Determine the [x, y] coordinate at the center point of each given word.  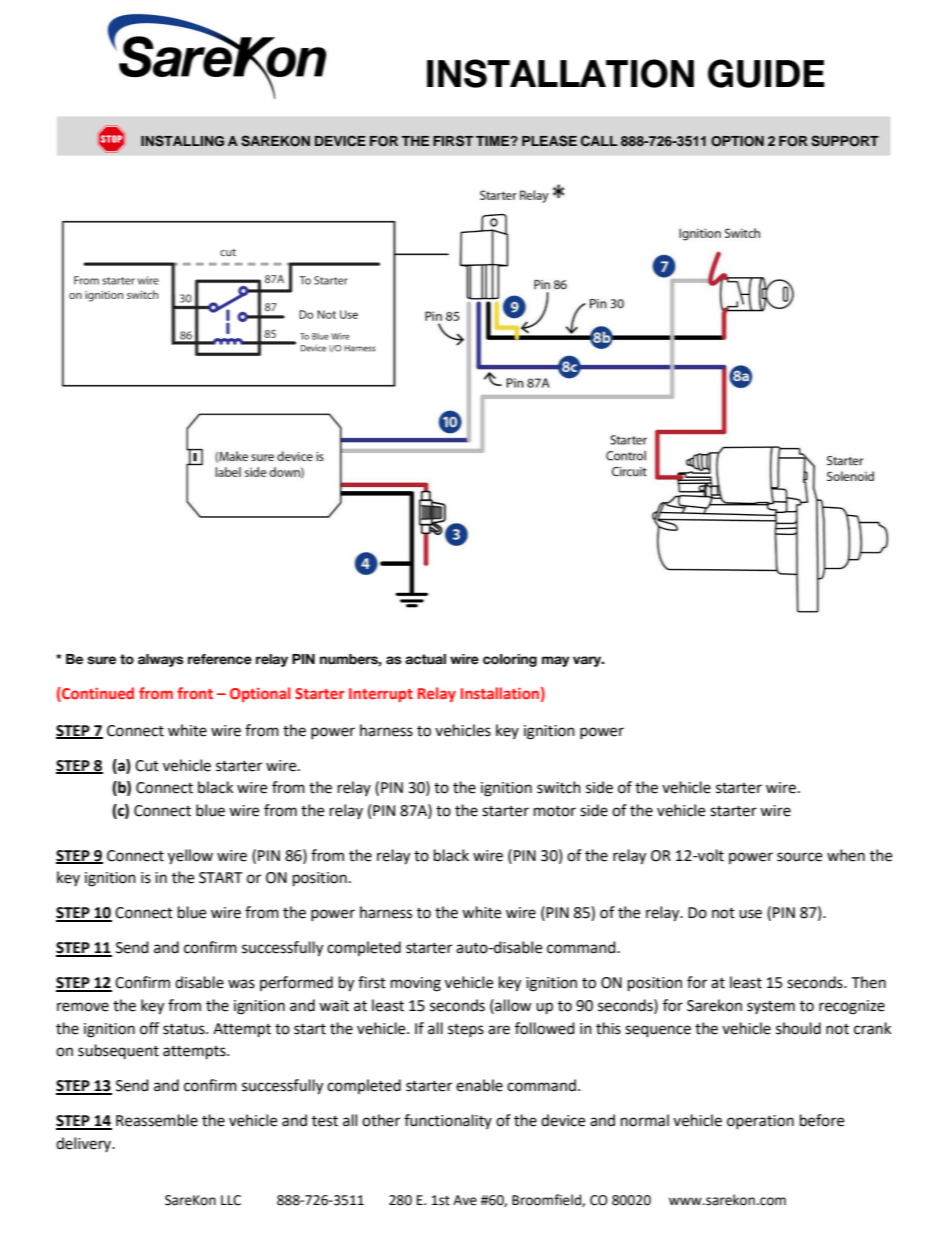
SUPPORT [845, 141]
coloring [510, 660]
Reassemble [157, 1120]
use [750, 914]
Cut [147, 766]
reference [220, 659]
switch [559, 787]
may [556, 661]
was [241, 984]
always [161, 660]
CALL [599, 141]
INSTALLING [182, 141]
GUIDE [766, 73]
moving [416, 984]
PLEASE [549, 141]
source [799, 857]
